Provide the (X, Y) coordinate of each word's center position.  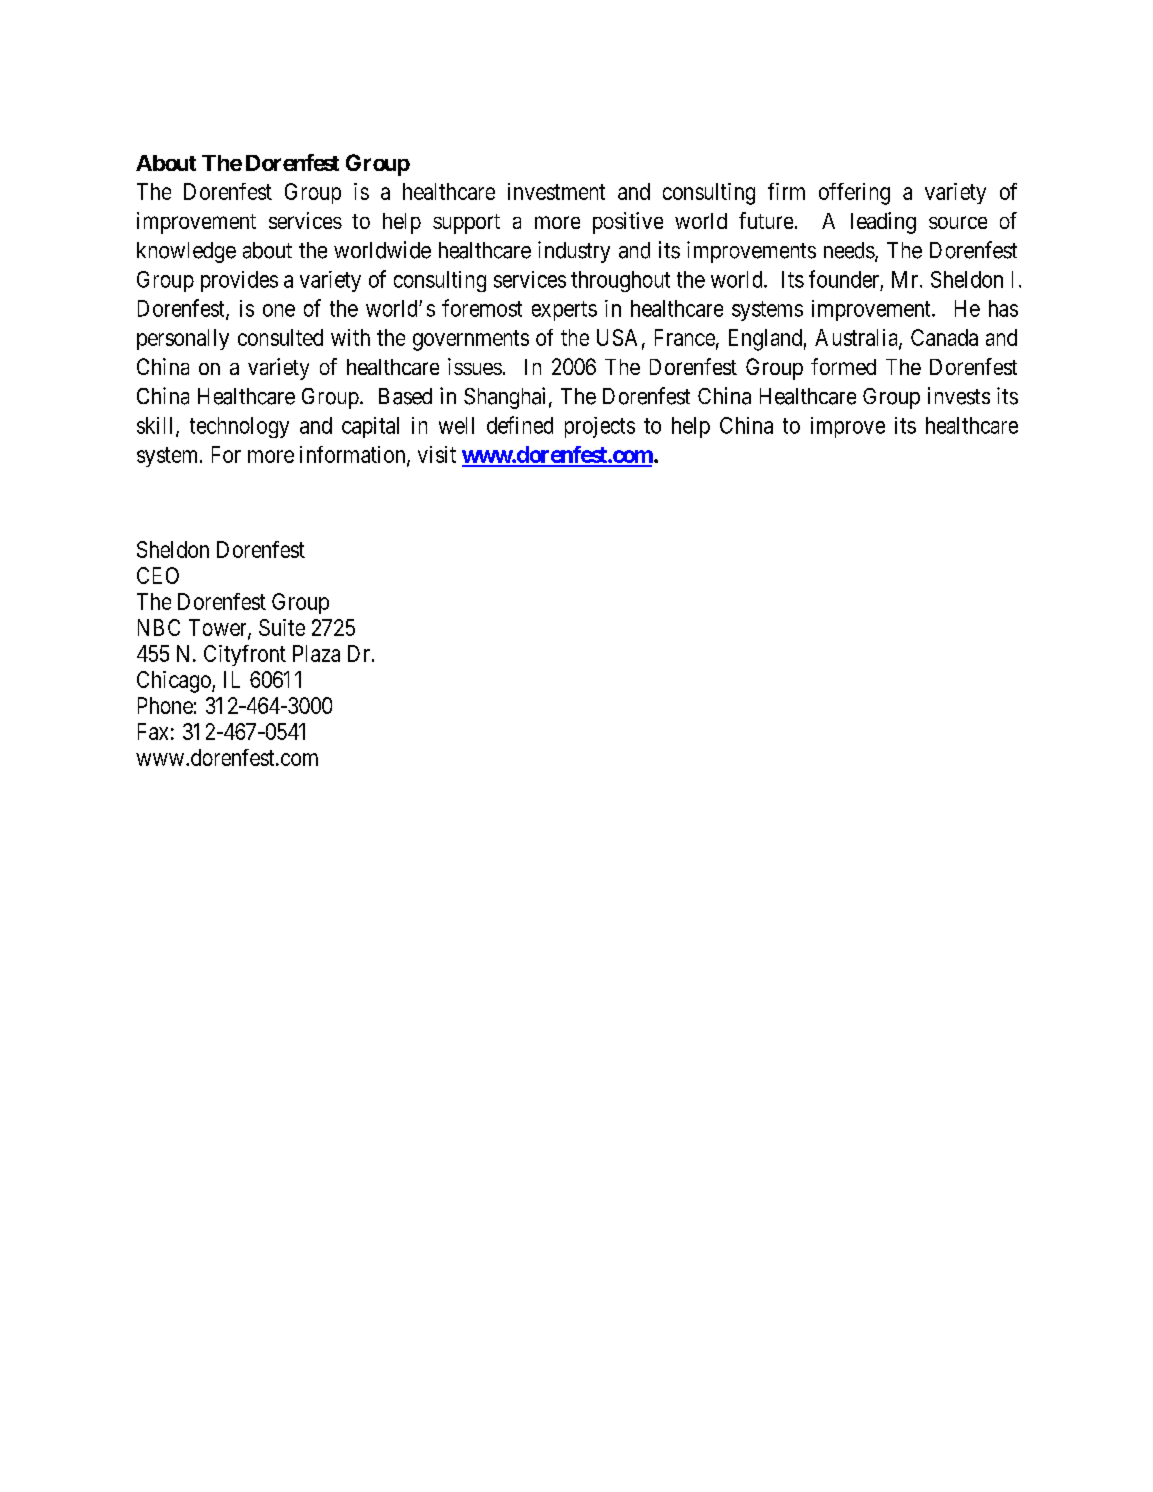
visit (437, 454)
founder (844, 279)
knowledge (186, 252)
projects (600, 427)
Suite (282, 627)
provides (239, 281)
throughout (620, 281)
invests (959, 396)
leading (883, 223)
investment (556, 191)
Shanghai (504, 398)
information (354, 455)
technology (239, 427)
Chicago (175, 682)
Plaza (316, 653)
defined (520, 425)
